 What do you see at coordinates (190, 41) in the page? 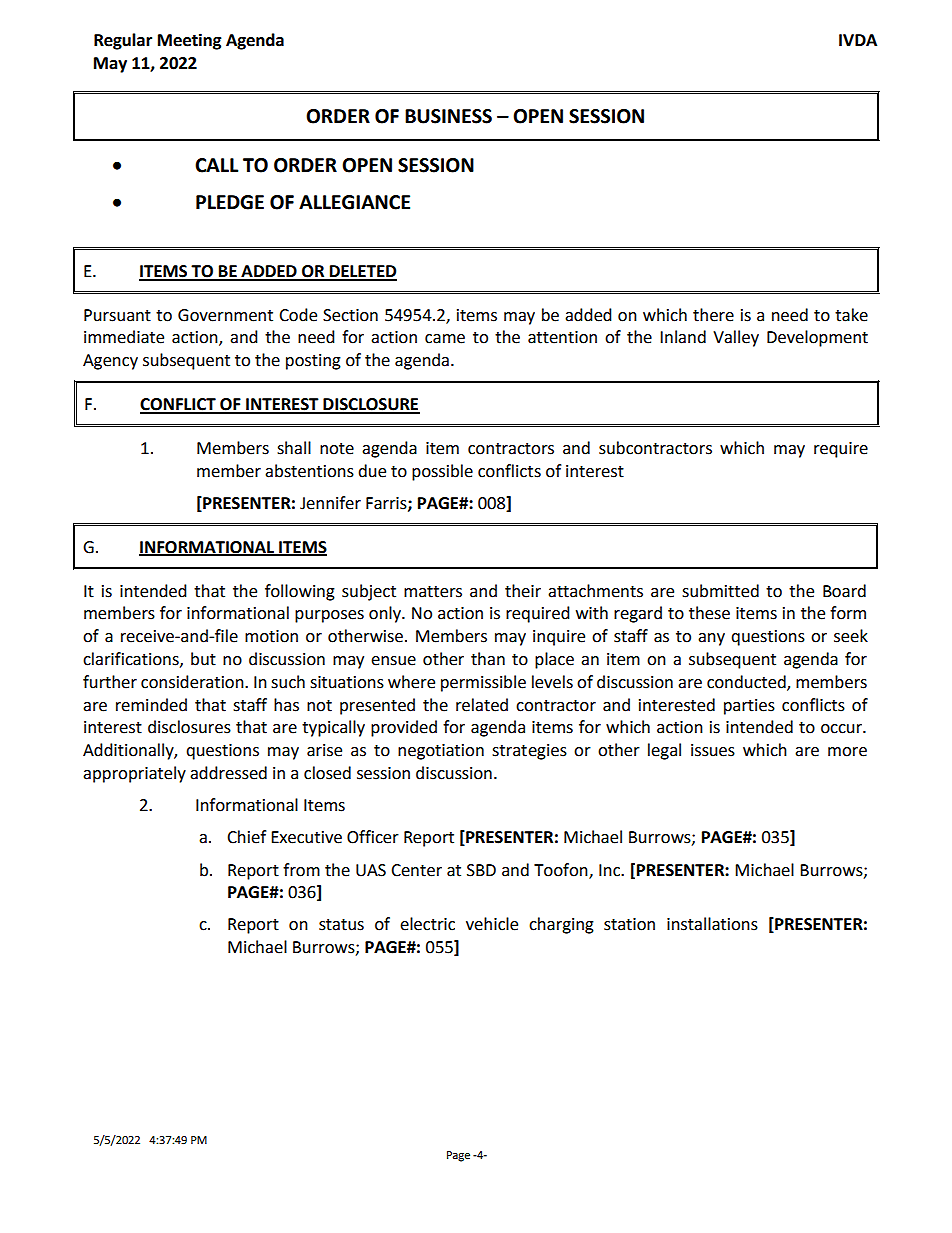
I see `Meeting` at bounding box center [190, 41].
